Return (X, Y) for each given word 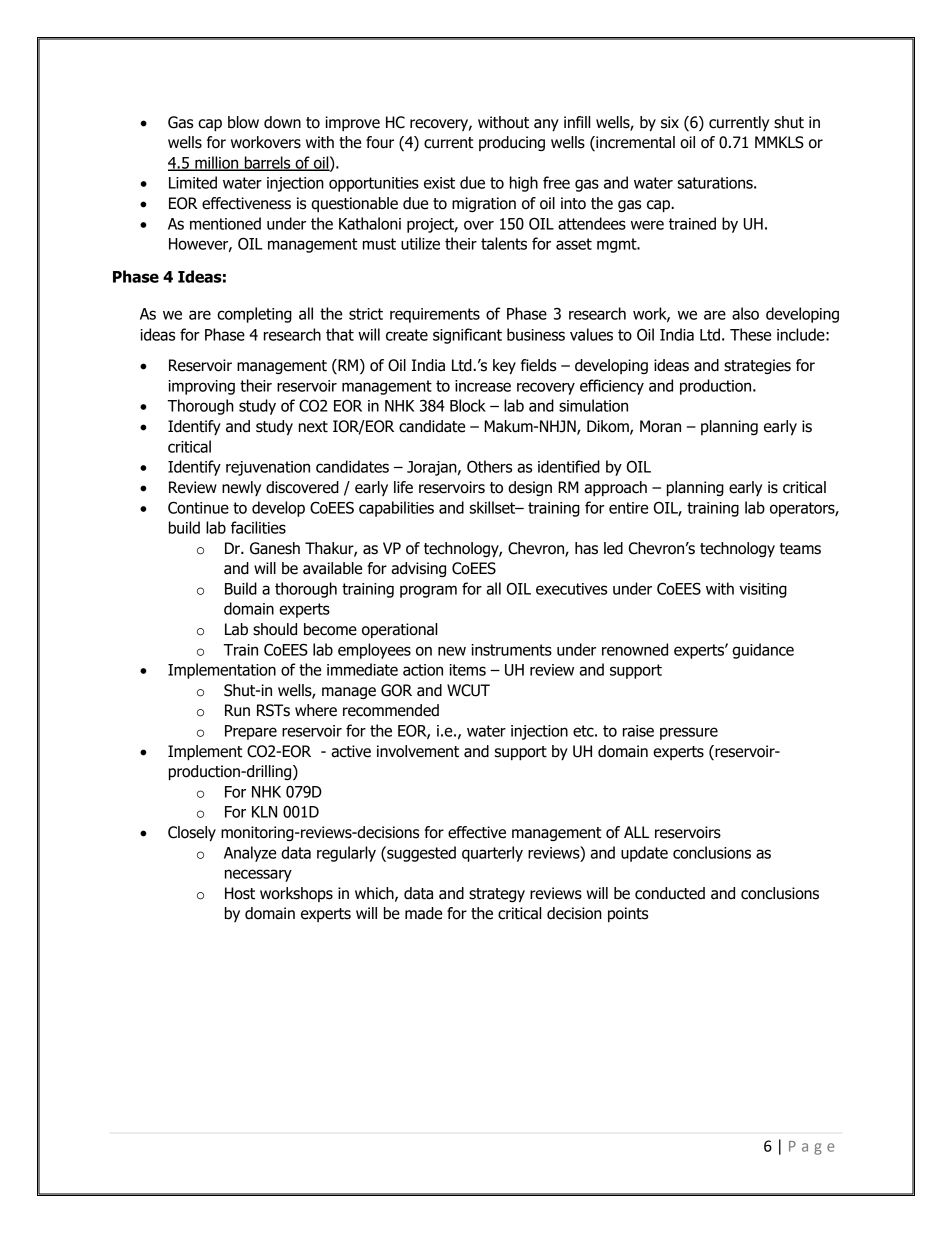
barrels (267, 163)
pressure (689, 733)
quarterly (492, 854)
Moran (660, 426)
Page (811, 1148)
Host (240, 893)
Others (489, 466)
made (423, 913)
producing (512, 143)
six (670, 122)
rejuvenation (268, 468)
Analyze (250, 854)
